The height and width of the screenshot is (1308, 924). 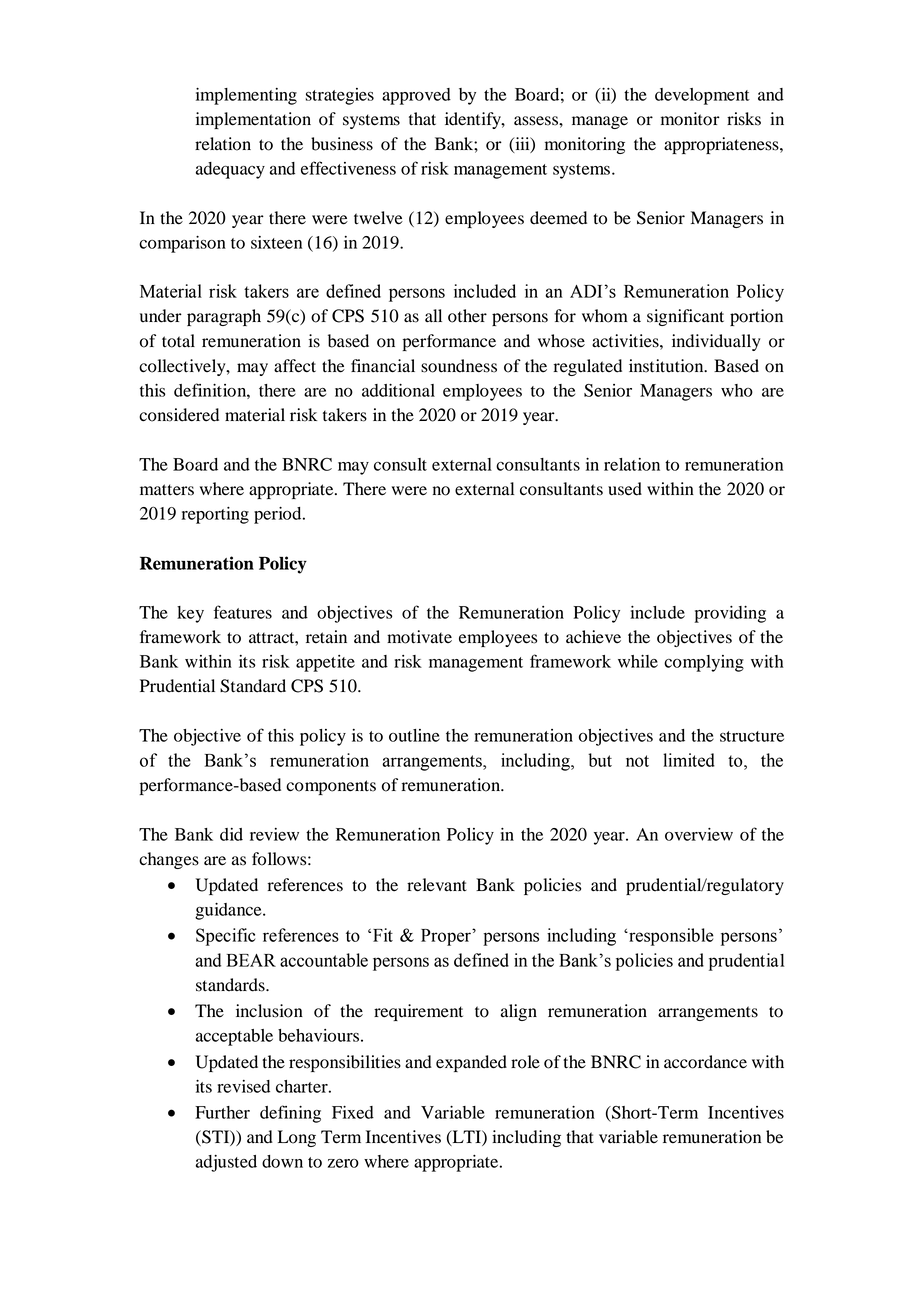 What do you see at coordinates (243, 612) in the screenshot?
I see `features` at bounding box center [243, 612].
